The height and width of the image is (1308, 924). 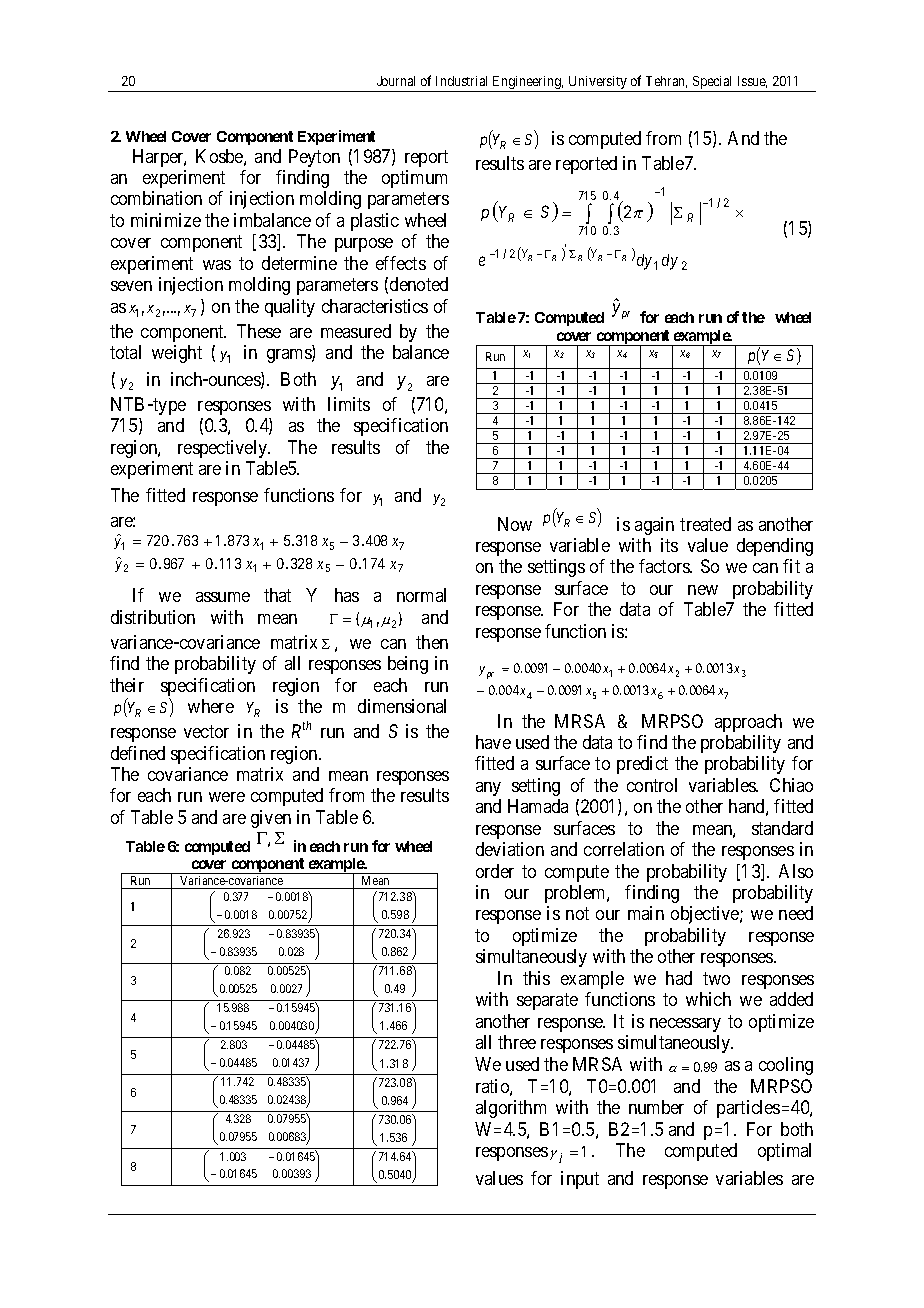 I want to click on combination, so click(x=156, y=198).
